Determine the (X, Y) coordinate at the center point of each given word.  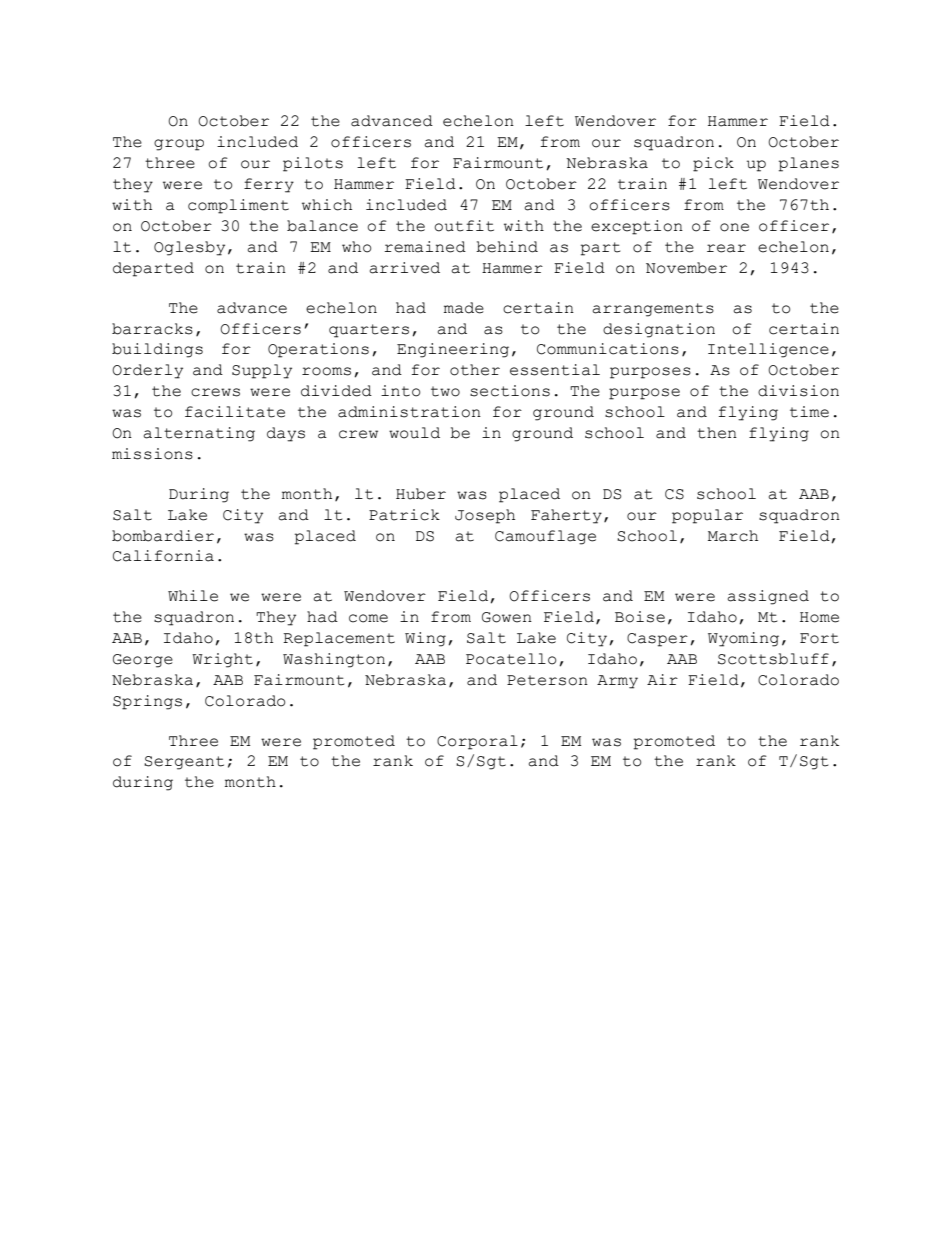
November (686, 268)
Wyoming (743, 639)
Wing (425, 639)
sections (510, 391)
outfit (464, 226)
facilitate (235, 412)
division (798, 391)
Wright (222, 660)
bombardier (163, 536)
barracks (152, 329)
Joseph (485, 516)
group (179, 145)
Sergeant (184, 763)
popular (707, 516)
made (464, 308)
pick (713, 164)
